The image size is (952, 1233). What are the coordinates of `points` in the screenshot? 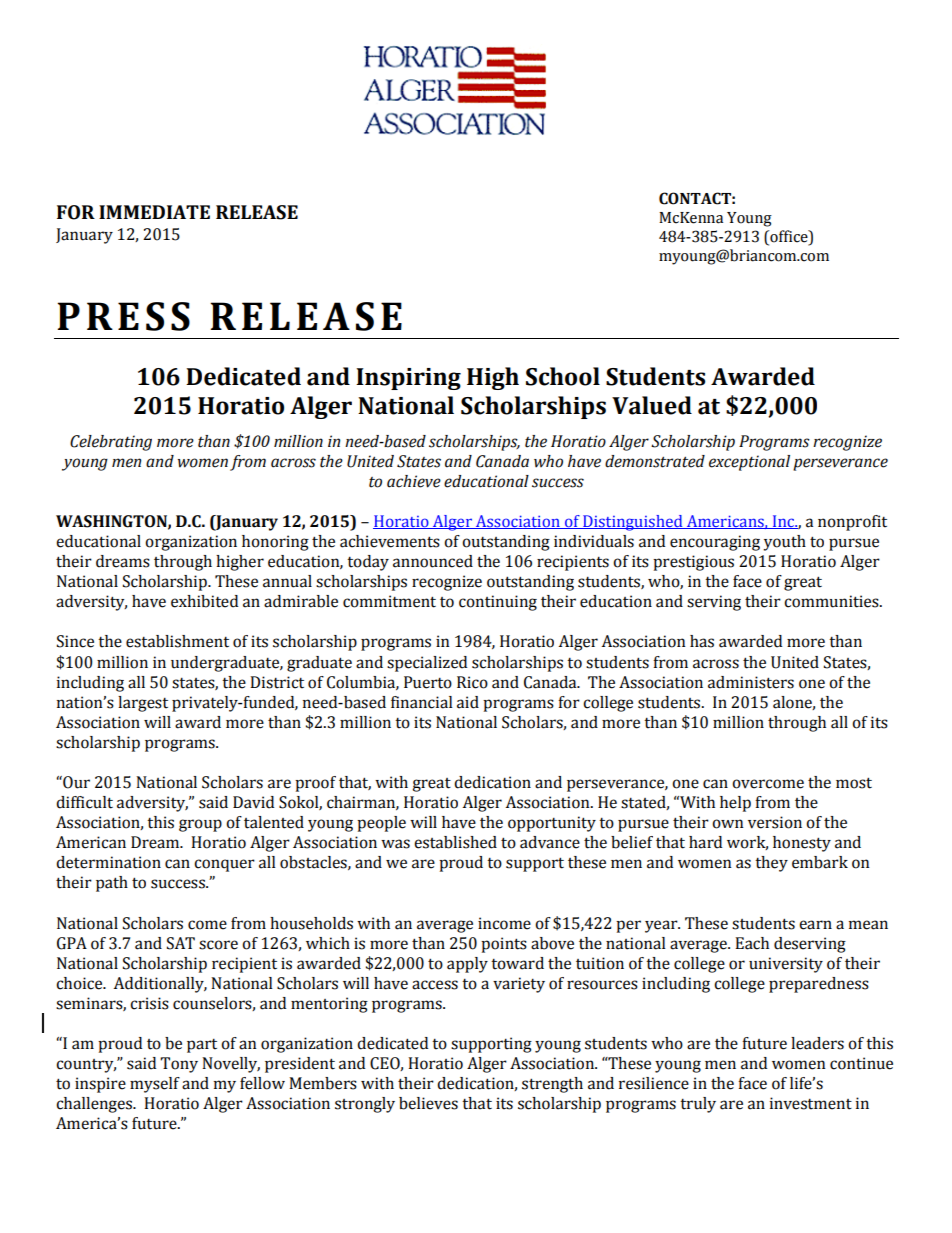 It's located at (504, 945).
